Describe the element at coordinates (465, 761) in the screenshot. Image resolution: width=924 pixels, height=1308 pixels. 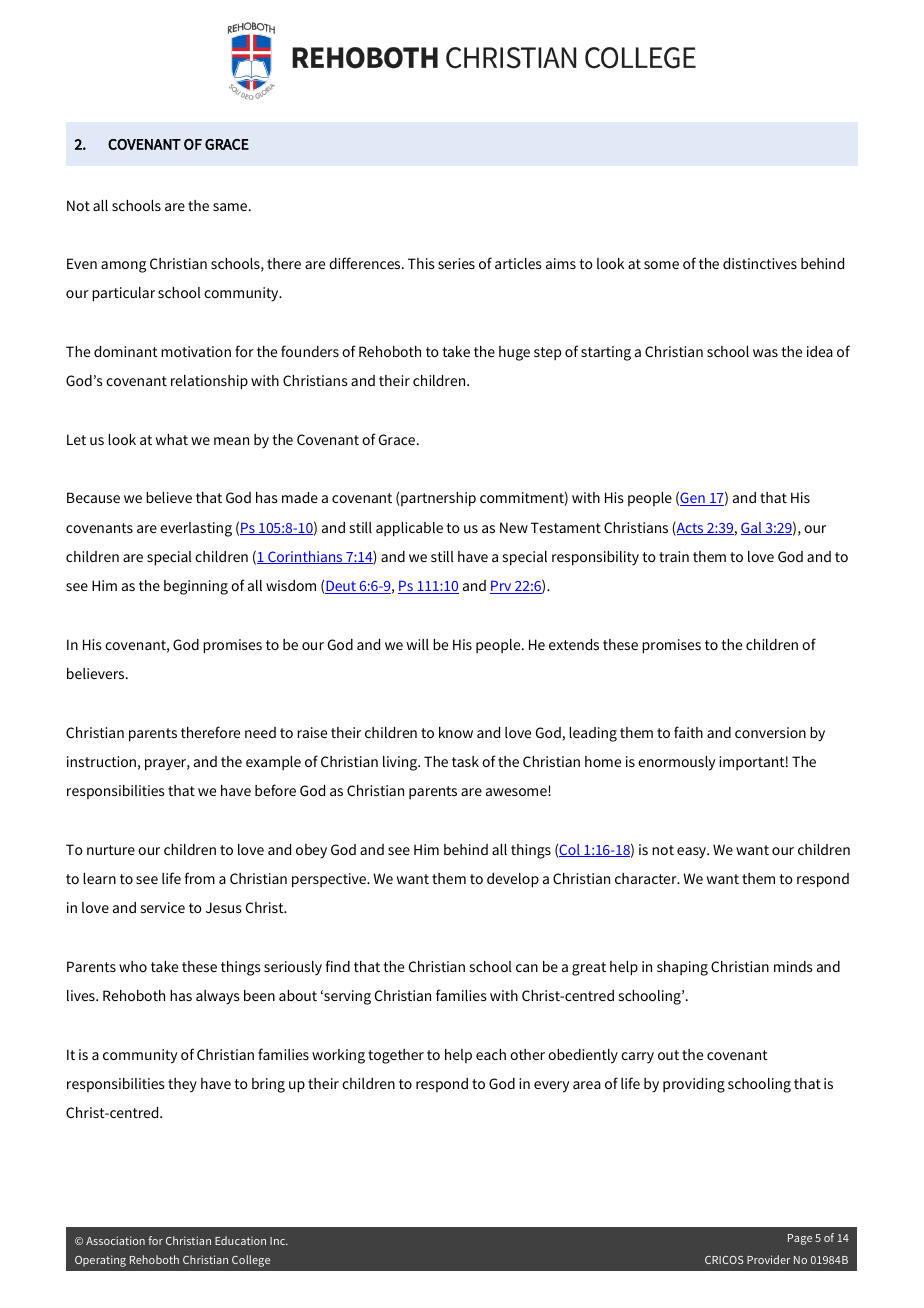
I see `task` at that location.
